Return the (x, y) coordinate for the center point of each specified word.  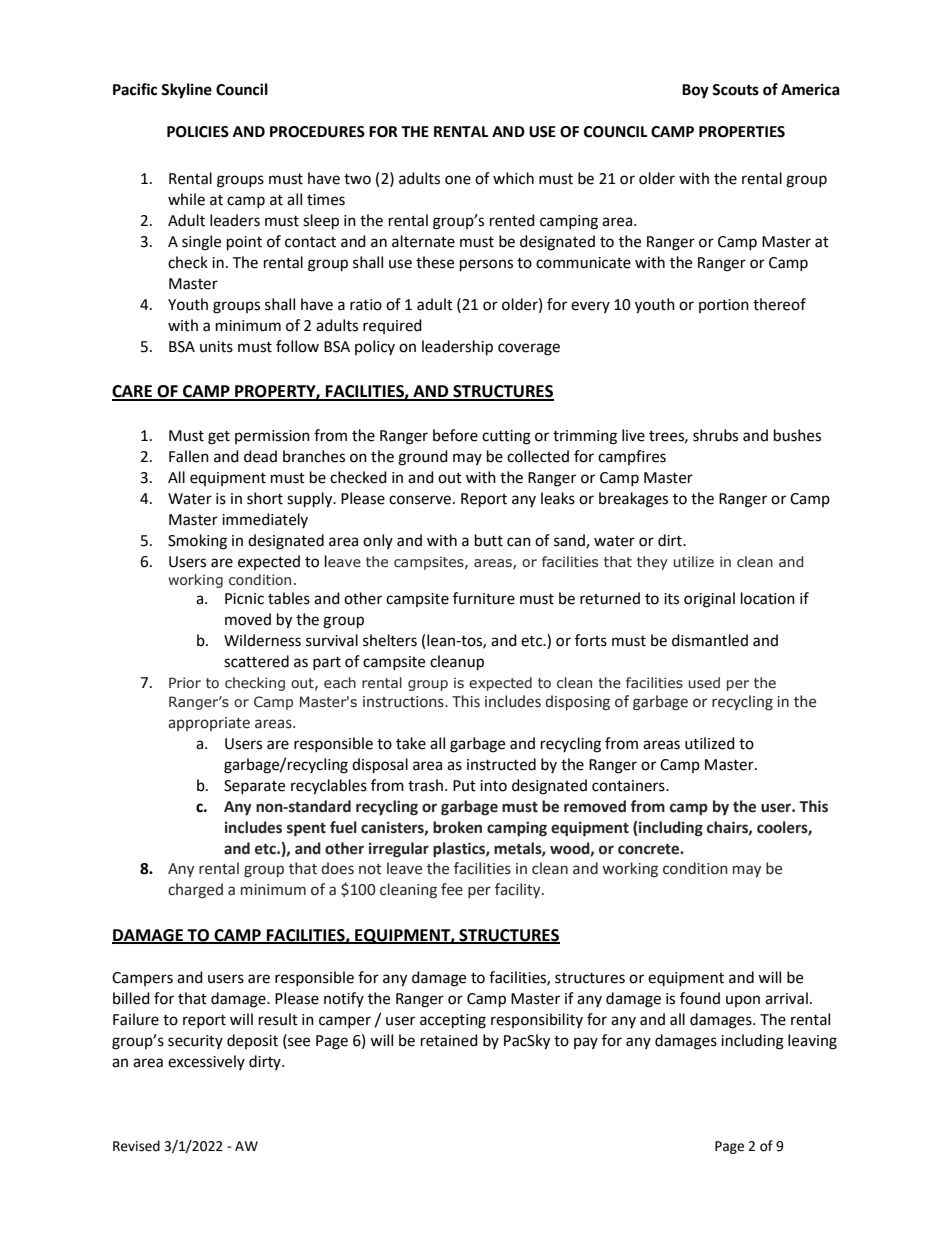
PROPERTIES (742, 132)
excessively (206, 1062)
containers (629, 786)
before (455, 435)
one (458, 180)
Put (464, 786)
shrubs (715, 435)
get (219, 438)
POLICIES (198, 132)
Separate (254, 787)
